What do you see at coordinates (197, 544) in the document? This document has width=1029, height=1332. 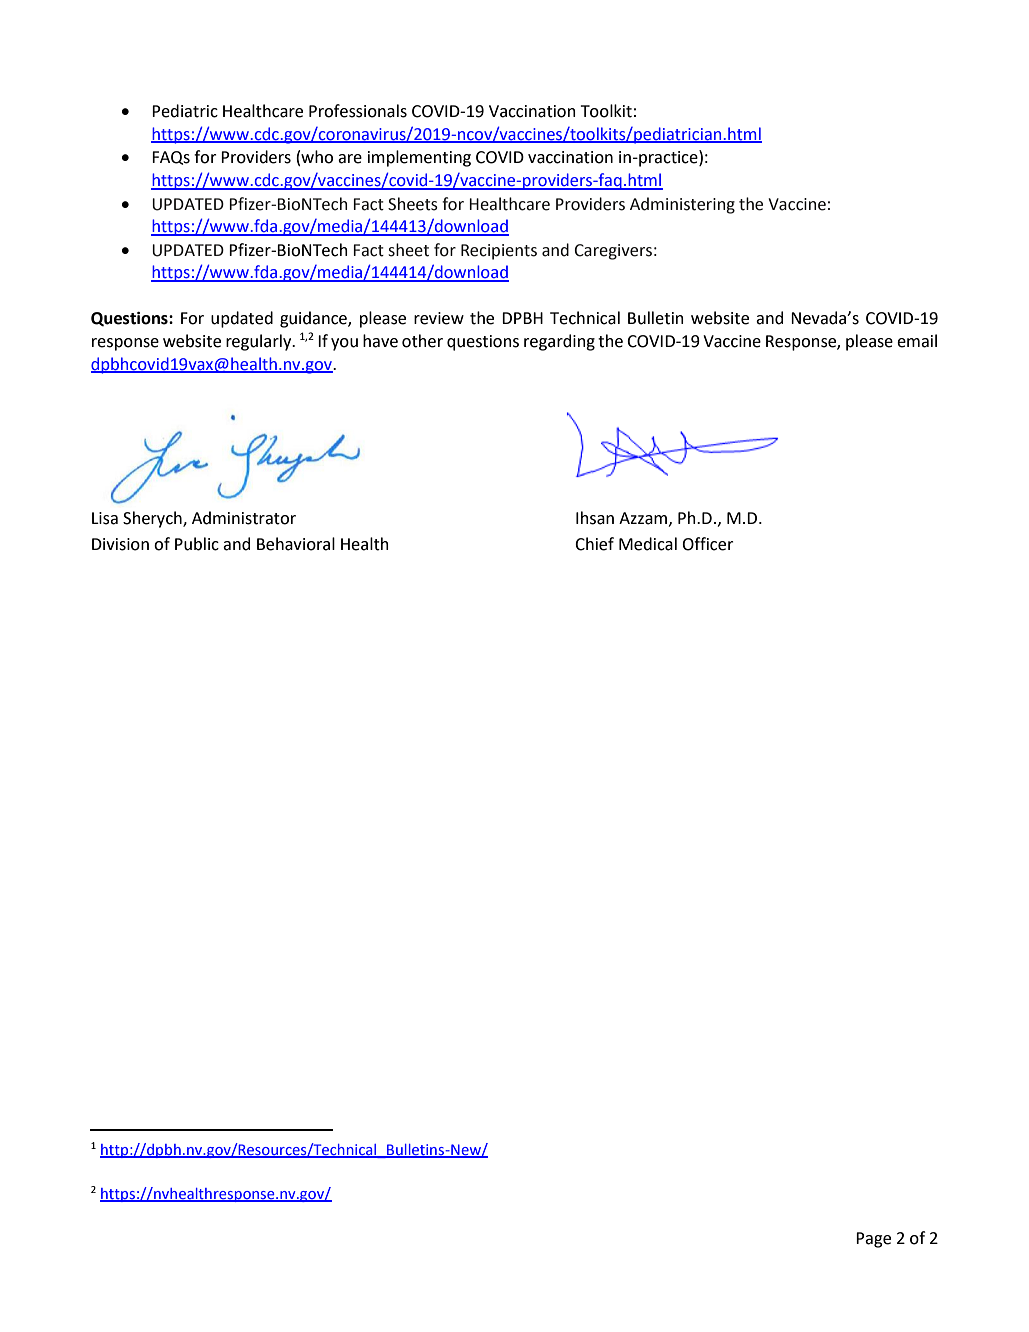 I see `Public` at bounding box center [197, 544].
